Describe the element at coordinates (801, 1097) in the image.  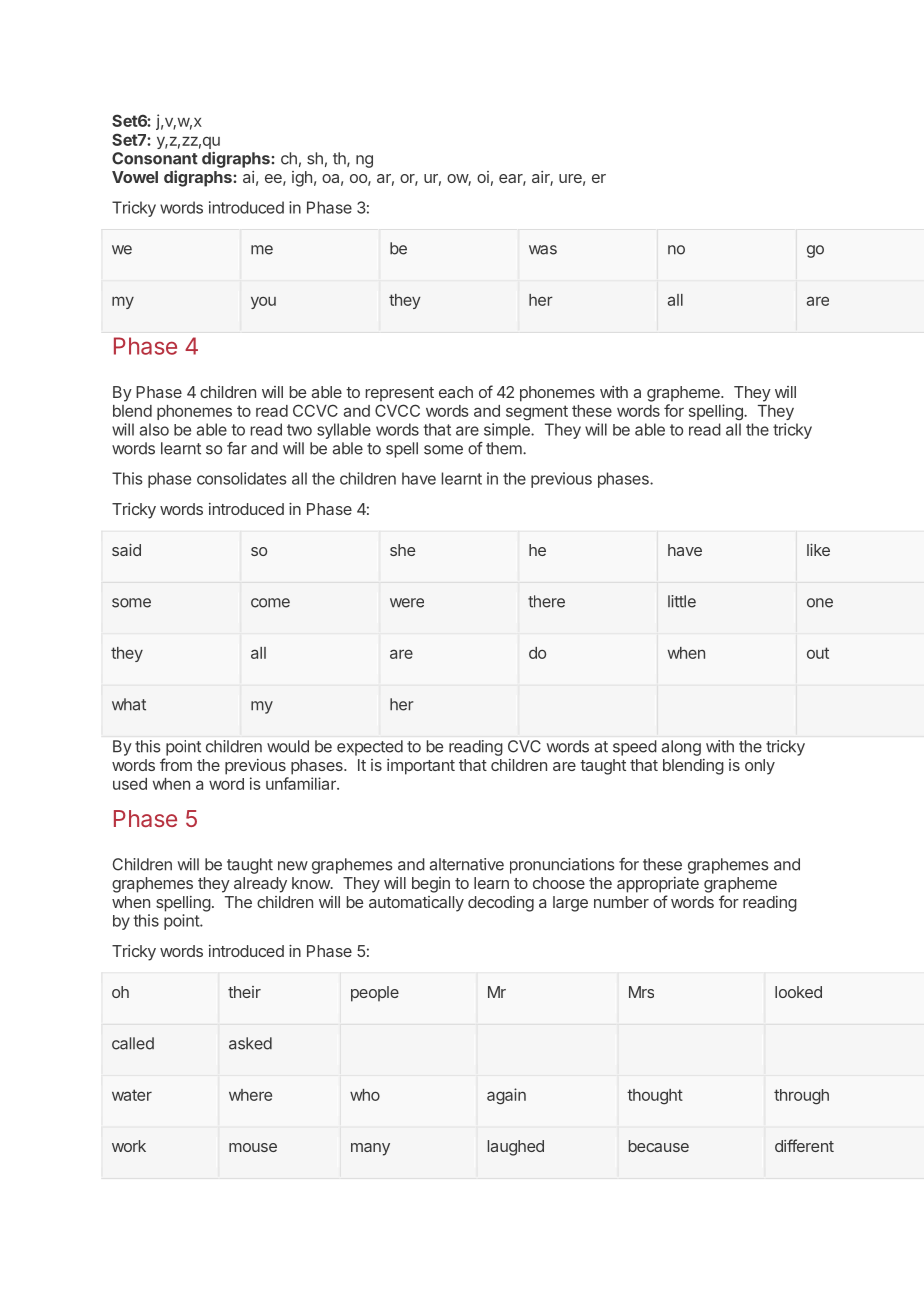
I see `through` at that location.
